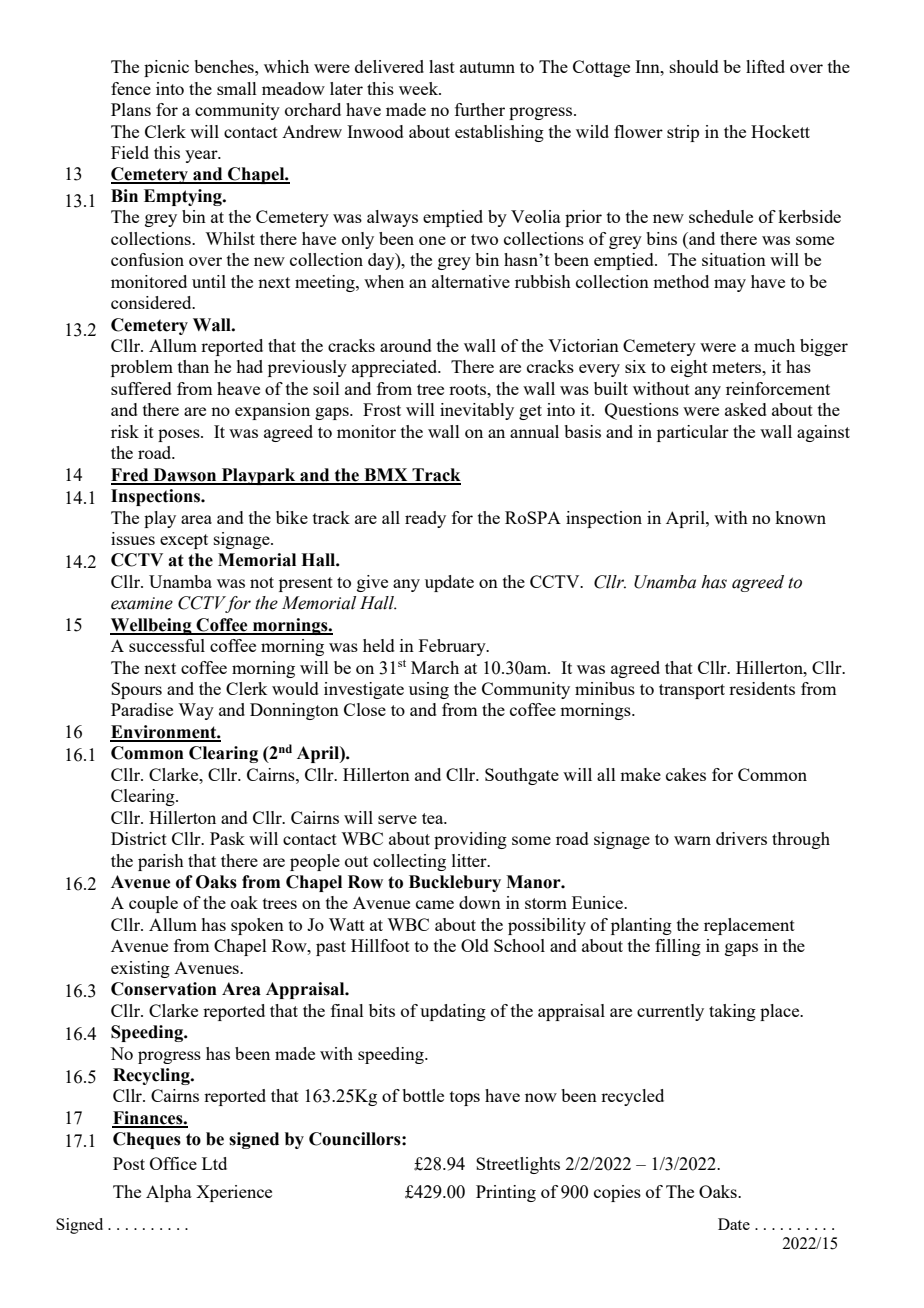  What do you see at coordinates (741, 838) in the document?
I see `drivers` at bounding box center [741, 838].
